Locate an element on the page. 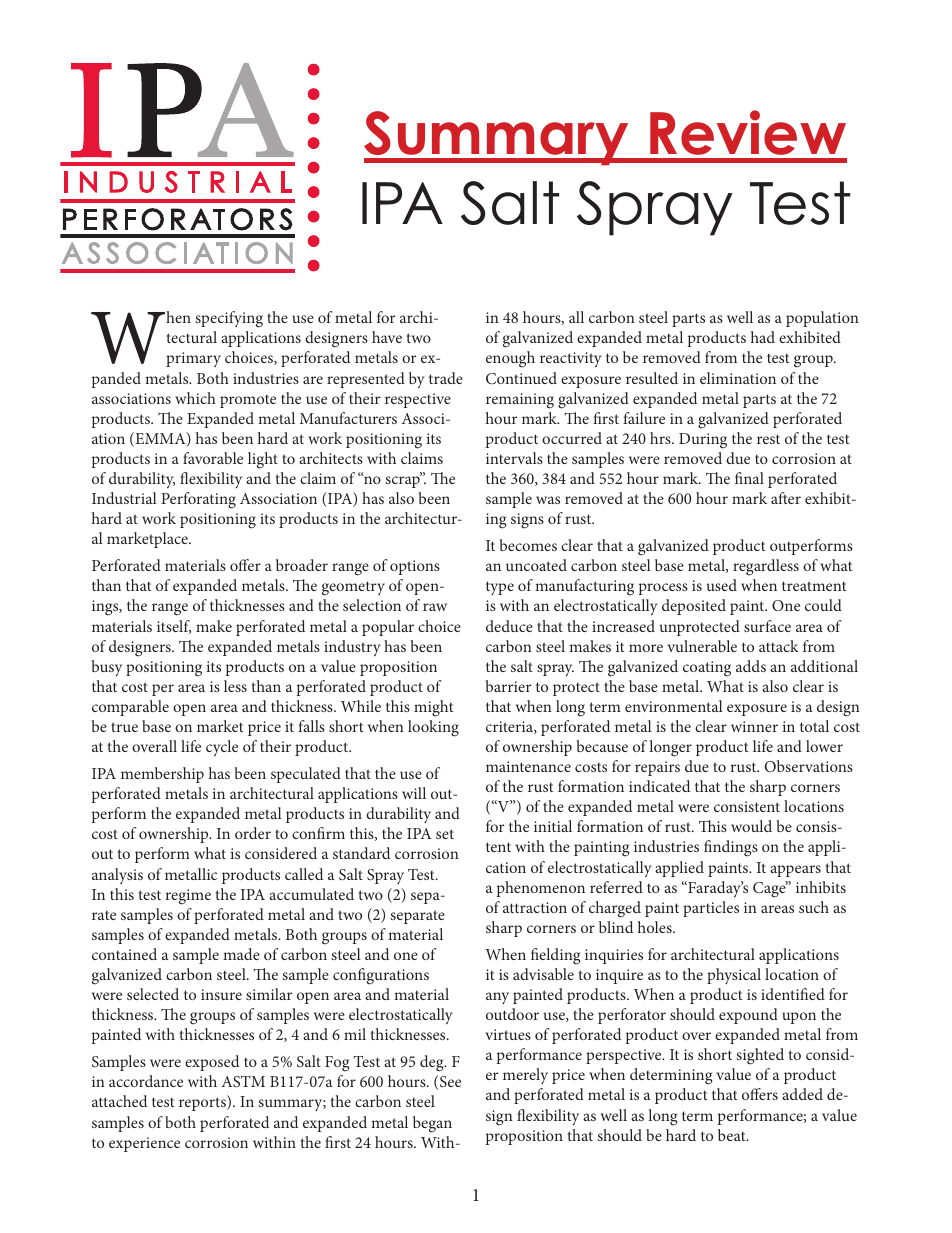  Industrial is located at coordinates (124, 498).
